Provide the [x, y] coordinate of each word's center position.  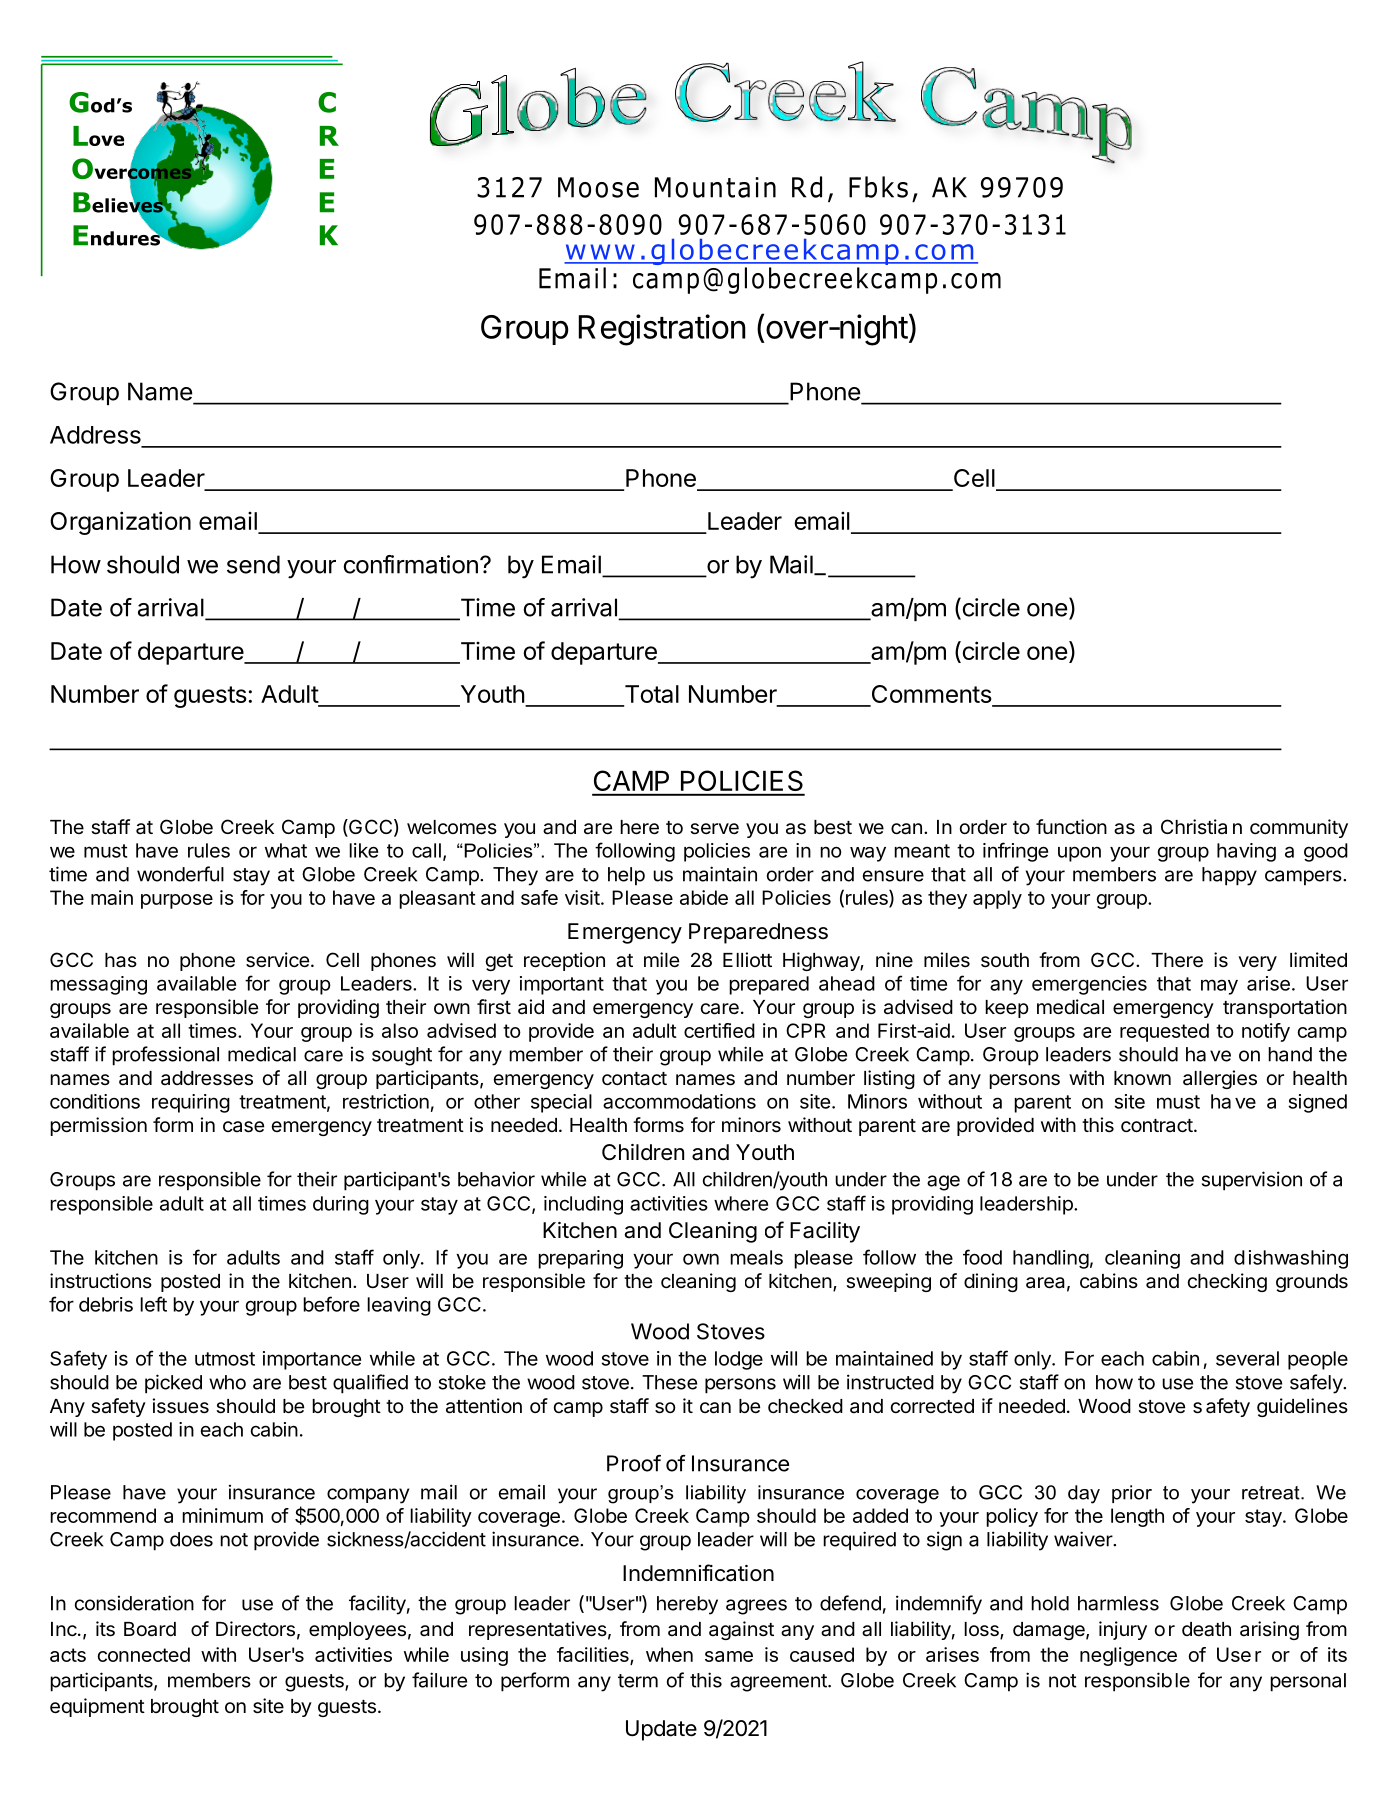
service [277, 960]
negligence [1128, 1656]
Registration [662, 330]
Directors [255, 1629]
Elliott [747, 959]
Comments [931, 695]
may [1219, 987]
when [669, 1654]
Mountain [715, 187]
